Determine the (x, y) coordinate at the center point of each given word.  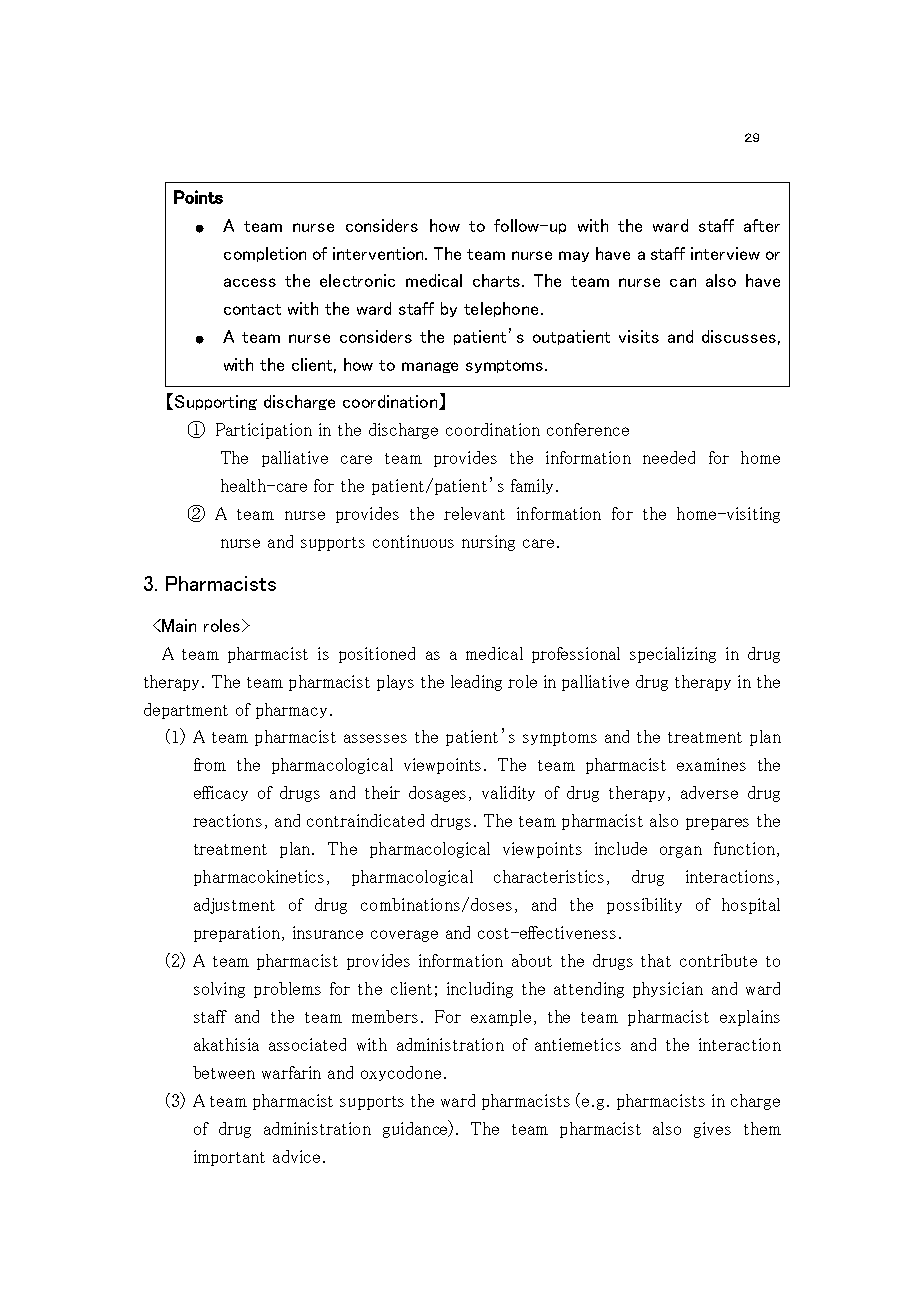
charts (496, 280)
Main (179, 625)
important (229, 1158)
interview (725, 253)
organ (681, 852)
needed (669, 457)
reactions (227, 820)
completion (265, 254)
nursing (488, 543)
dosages (437, 794)
